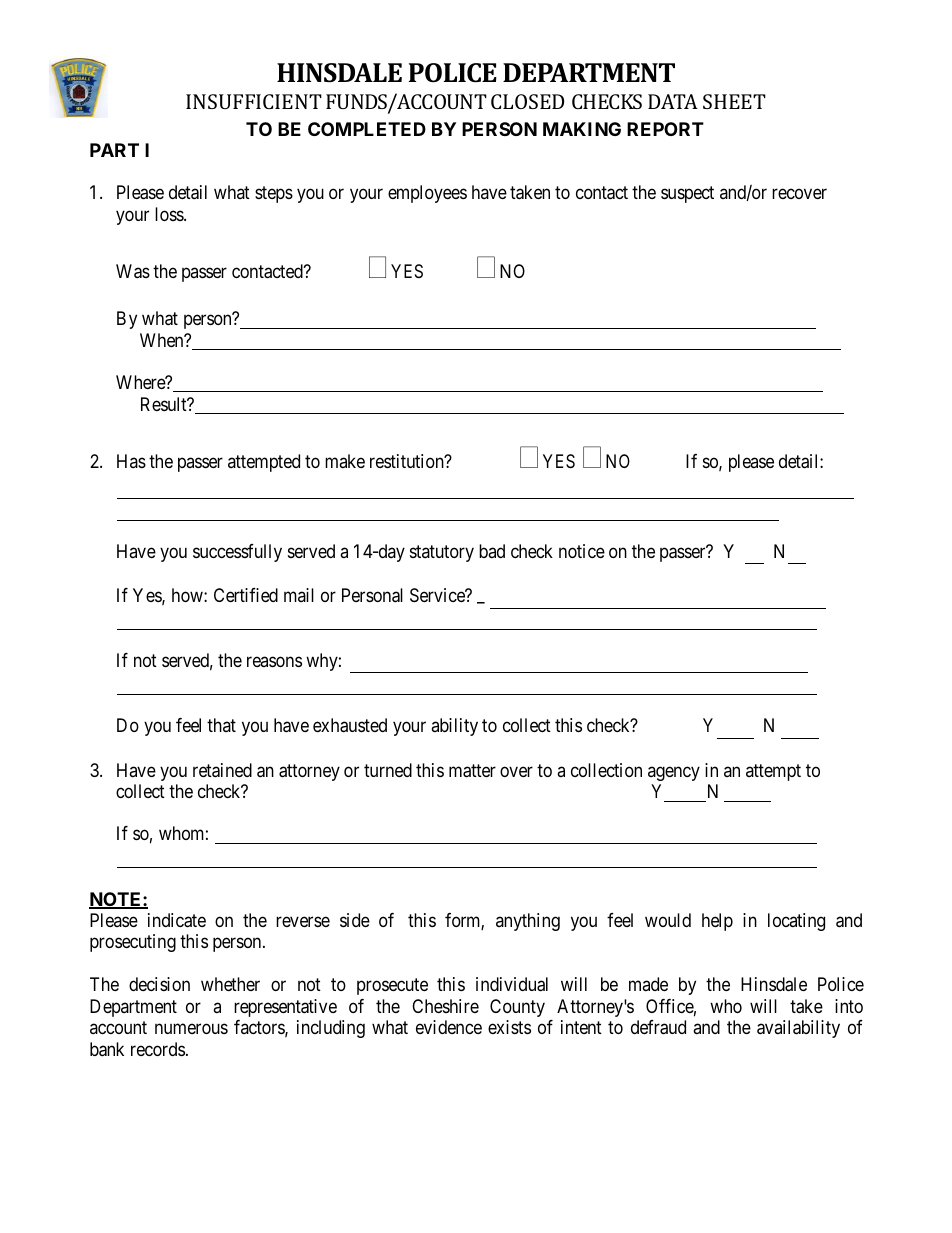 This screenshot has height=1233, width=952. What do you see at coordinates (849, 1006) in the screenshot?
I see `into` at bounding box center [849, 1006].
